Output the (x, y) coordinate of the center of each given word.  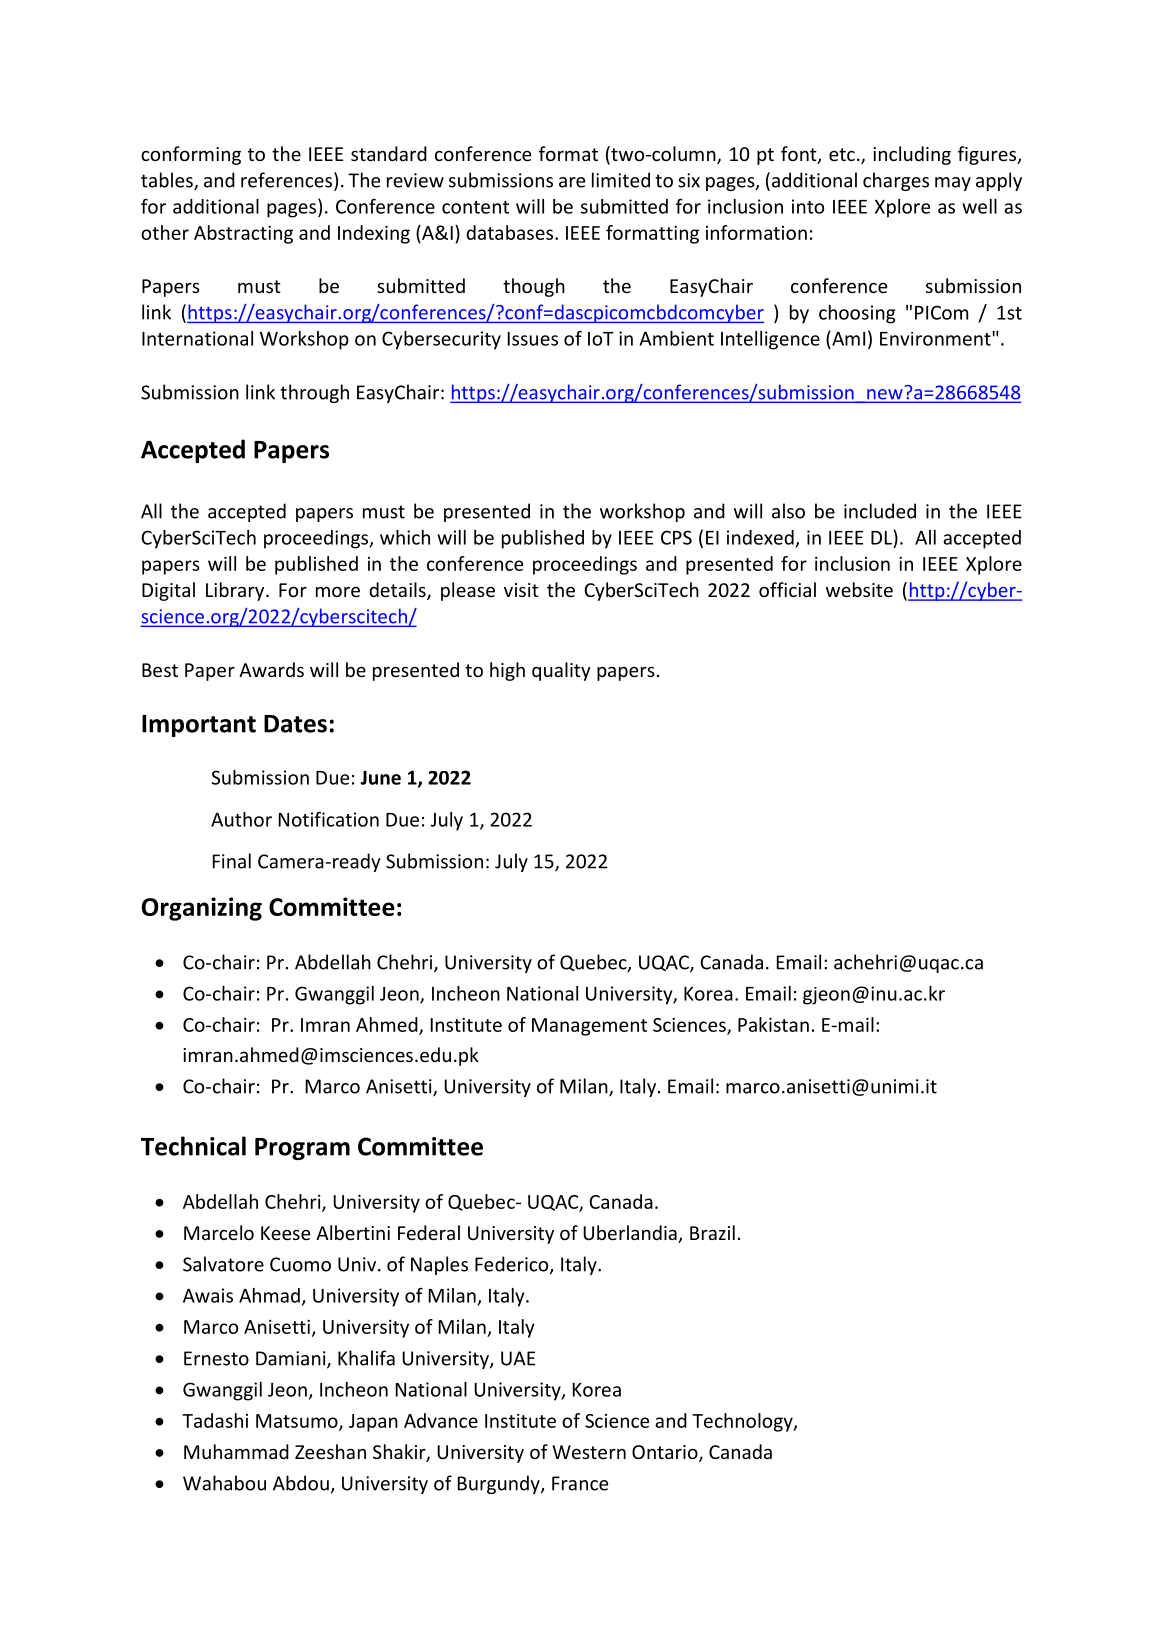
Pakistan (773, 1024)
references (286, 180)
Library (236, 591)
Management (589, 1027)
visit (521, 590)
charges (896, 181)
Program (302, 1149)
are (572, 182)
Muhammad (236, 1451)
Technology (743, 1422)
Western (589, 1452)
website (859, 589)
